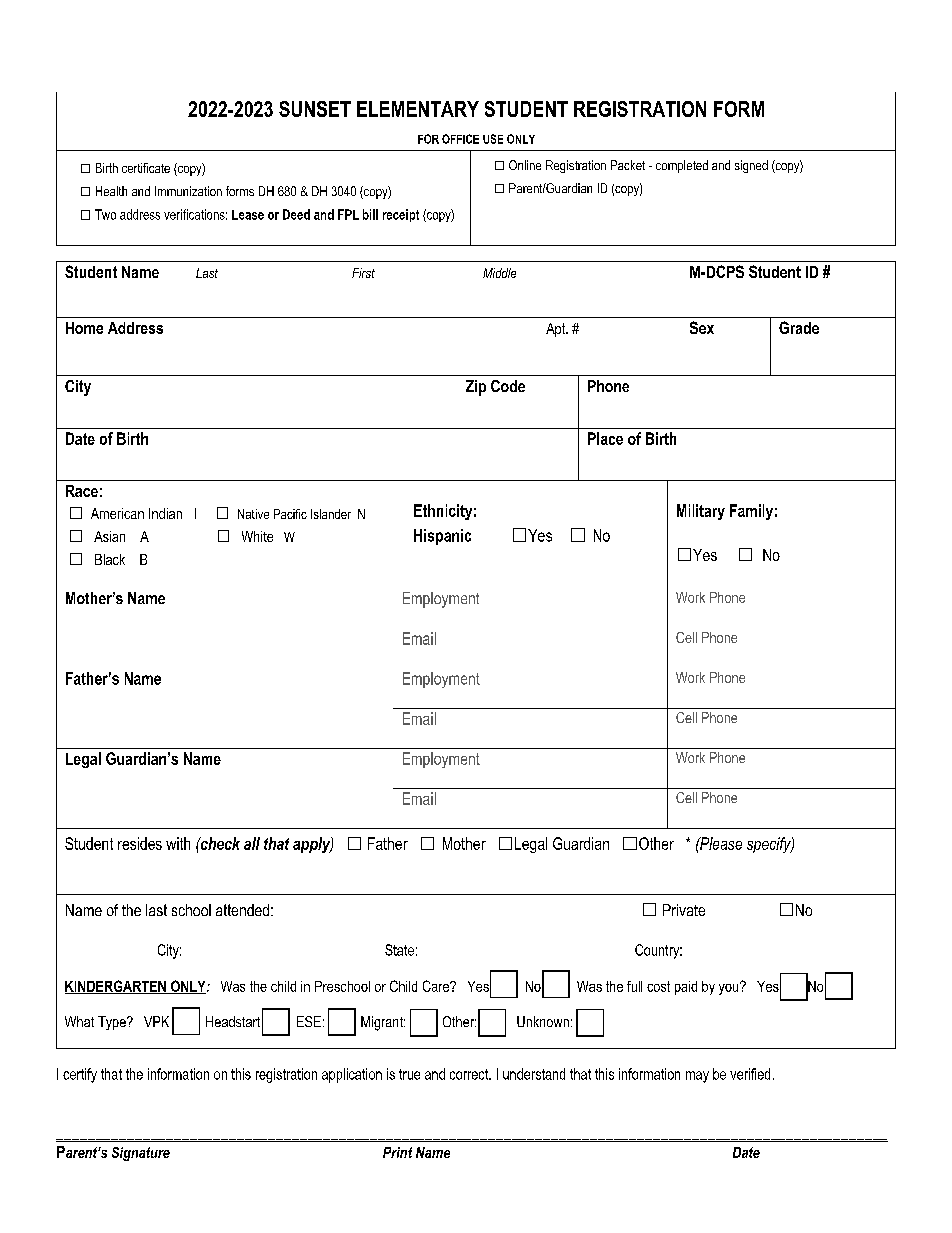  I want to click on Black, so click(110, 559).
